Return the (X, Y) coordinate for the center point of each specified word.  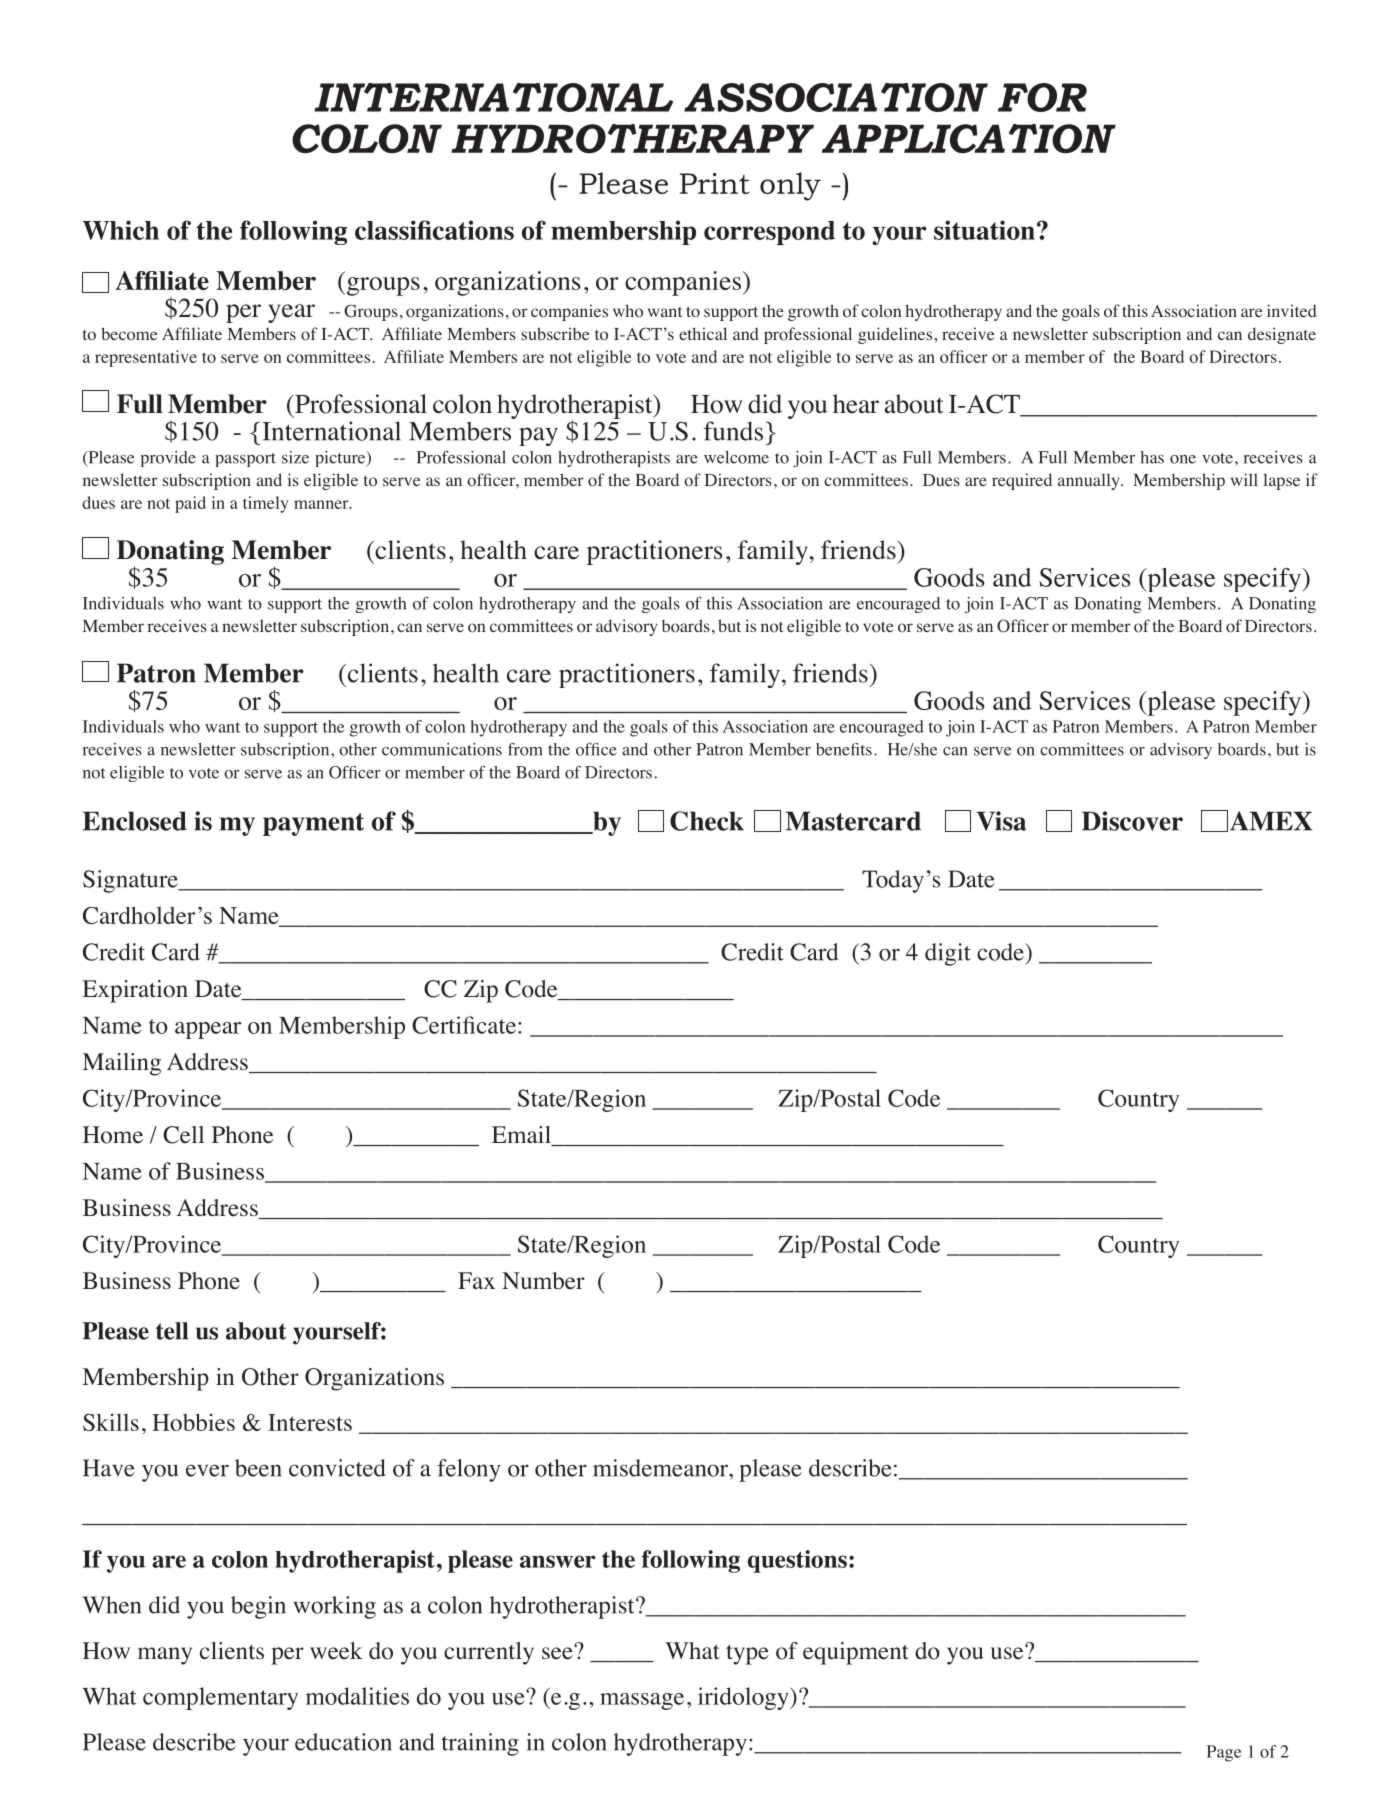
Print (715, 183)
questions (797, 1561)
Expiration (135, 991)
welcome (736, 457)
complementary (220, 1698)
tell (172, 1331)
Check (707, 821)
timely (266, 504)
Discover (1132, 821)
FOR (1042, 97)
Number (543, 1281)
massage (642, 1701)
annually (1090, 481)
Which (121, 230)
